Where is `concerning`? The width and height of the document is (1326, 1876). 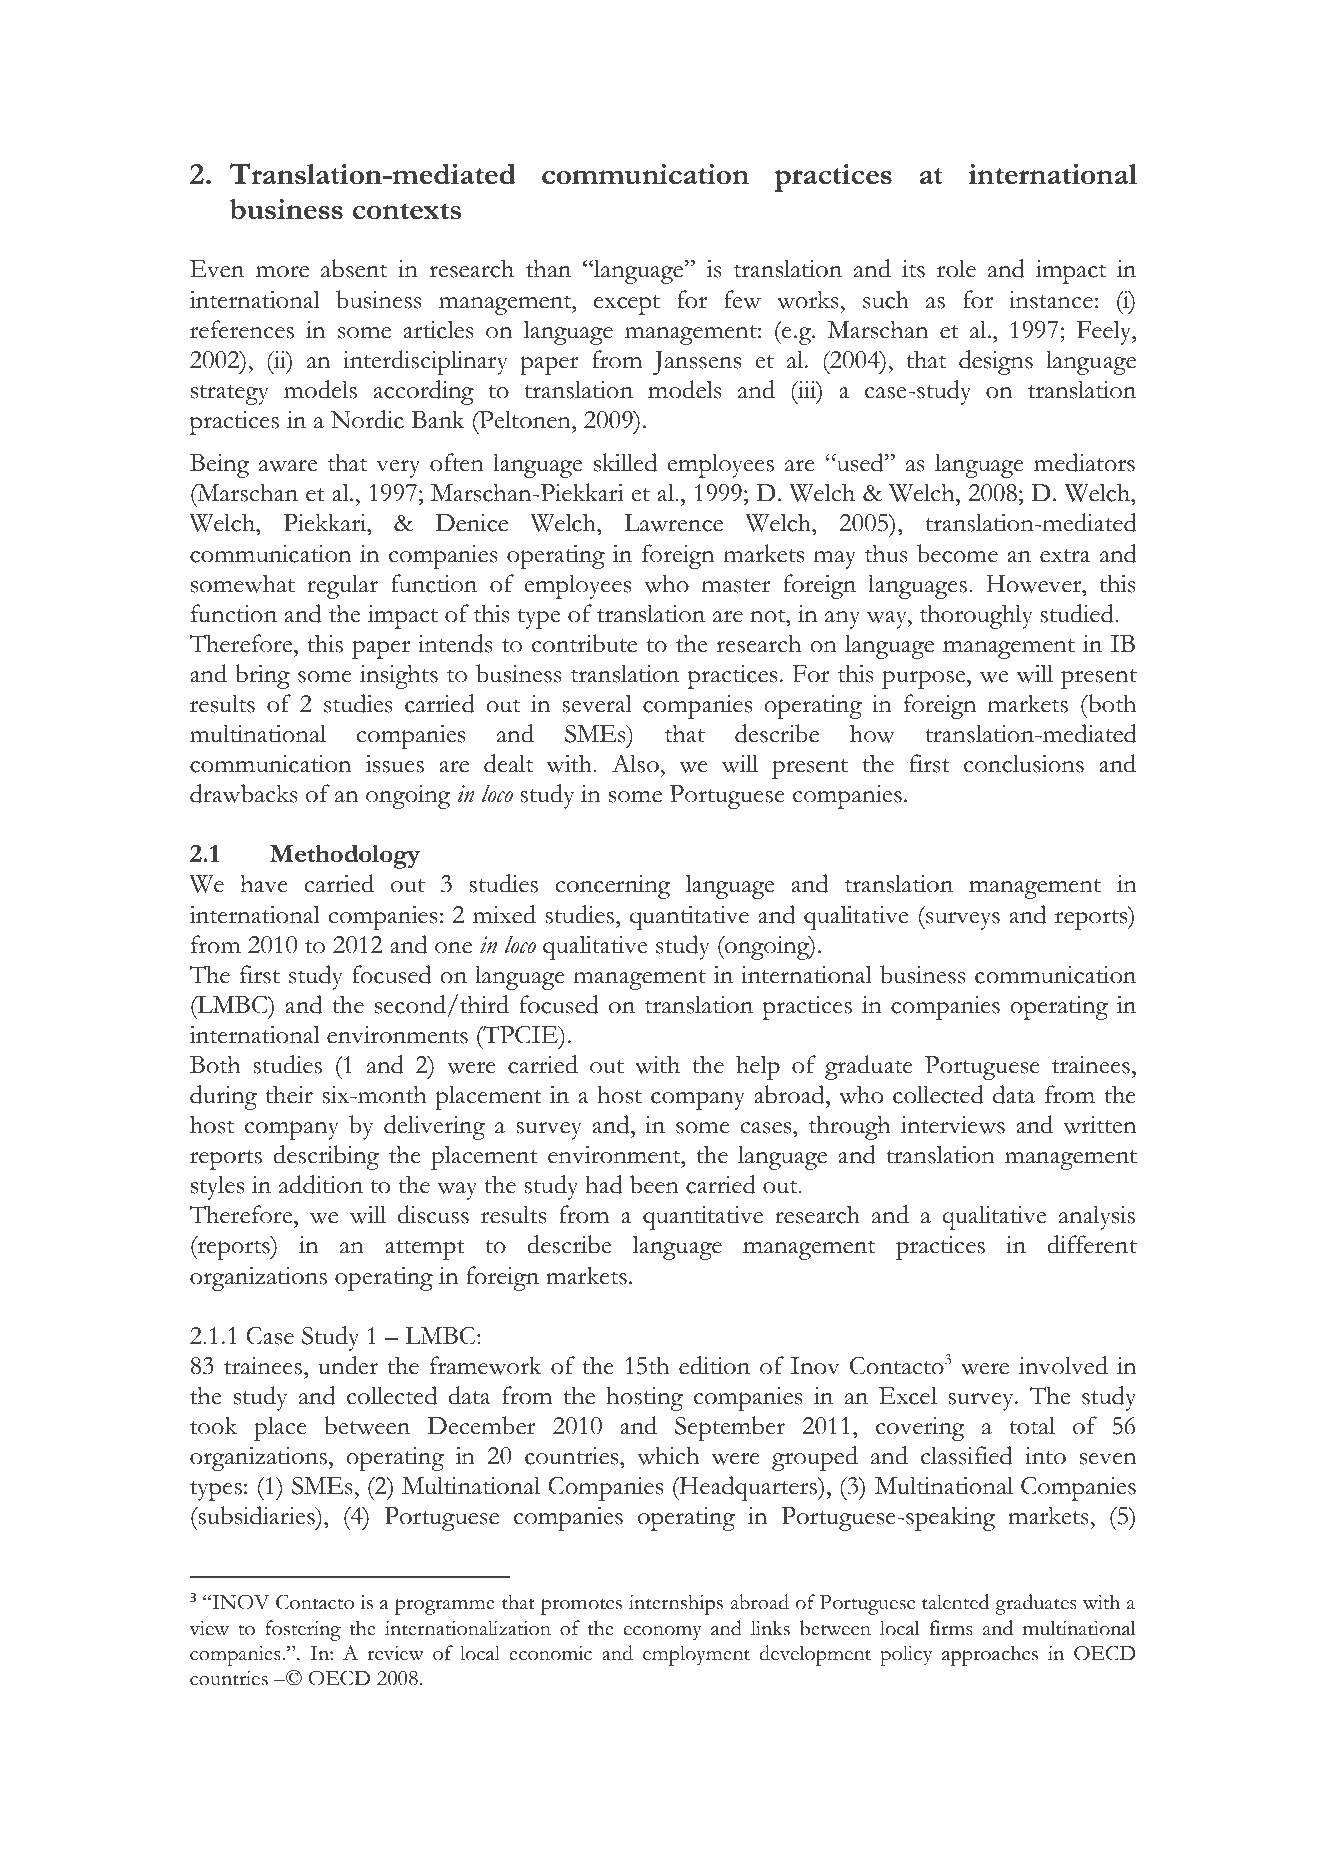
concerning is located at coordinates (612, 887).
